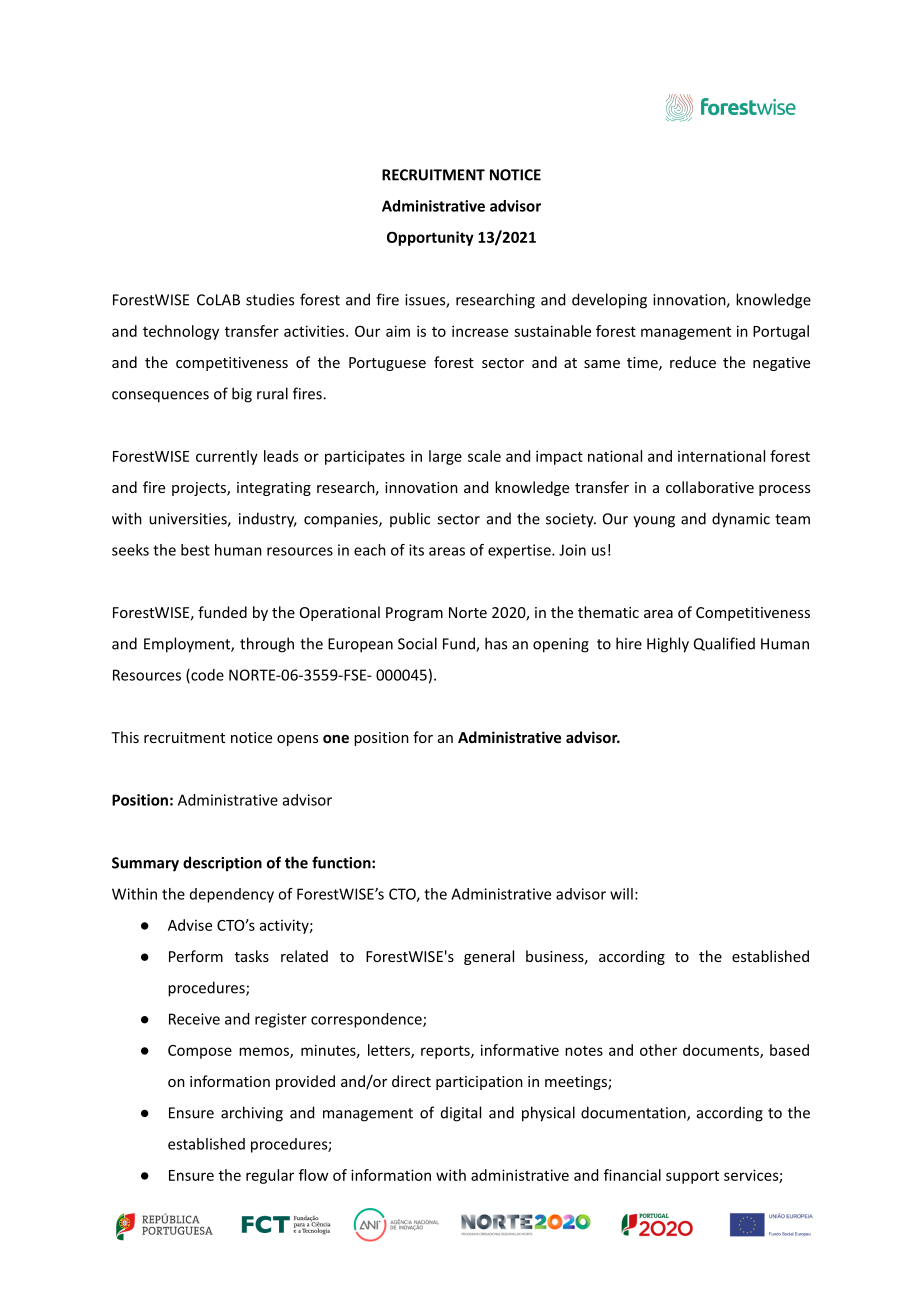  I want to click on has, so click(496, 643).
